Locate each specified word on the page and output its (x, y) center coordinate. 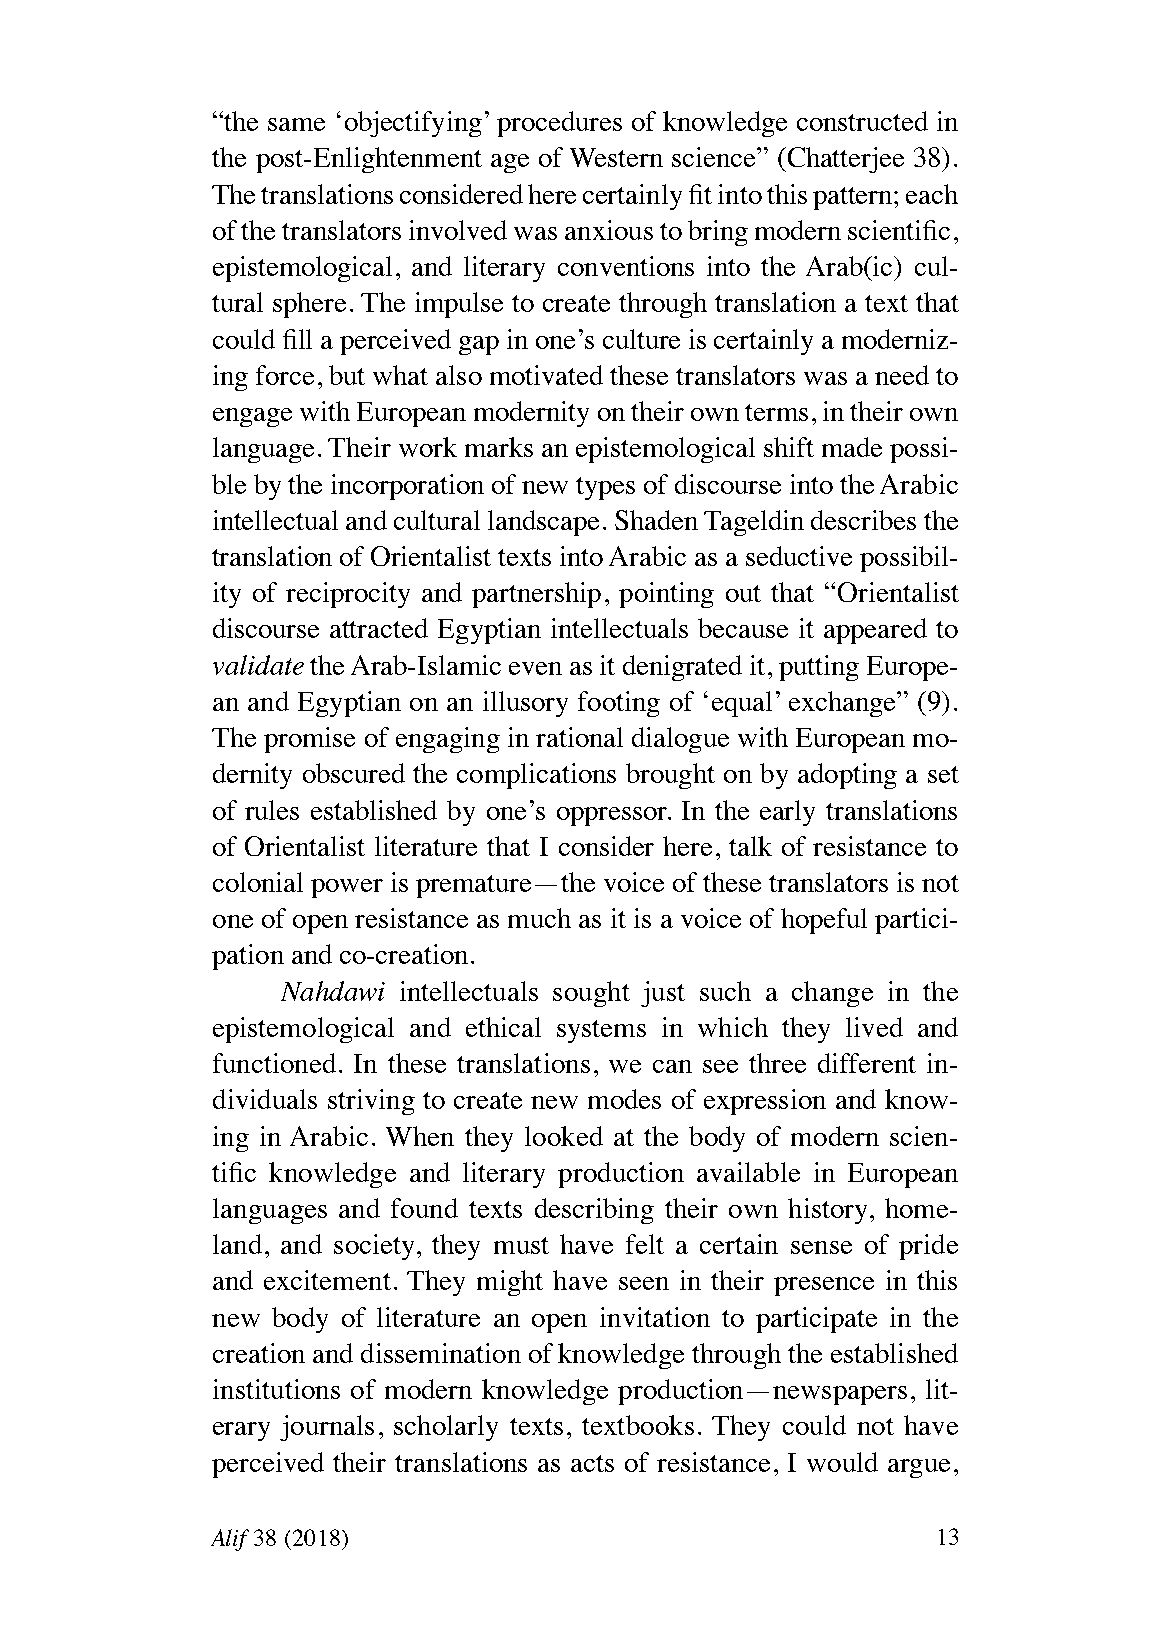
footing (619, 704)
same (296, 124)
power (347, 888)
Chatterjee (844, 160)
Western (616, 157)
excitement (327, 1280)
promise (309, 740)
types (605, 488)
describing (594, 1211)
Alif (230, 1540)
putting (819, 668)
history (829, 1211)
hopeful (824, 921)
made (852, 447)
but (347, 375)
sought (591, 994)
